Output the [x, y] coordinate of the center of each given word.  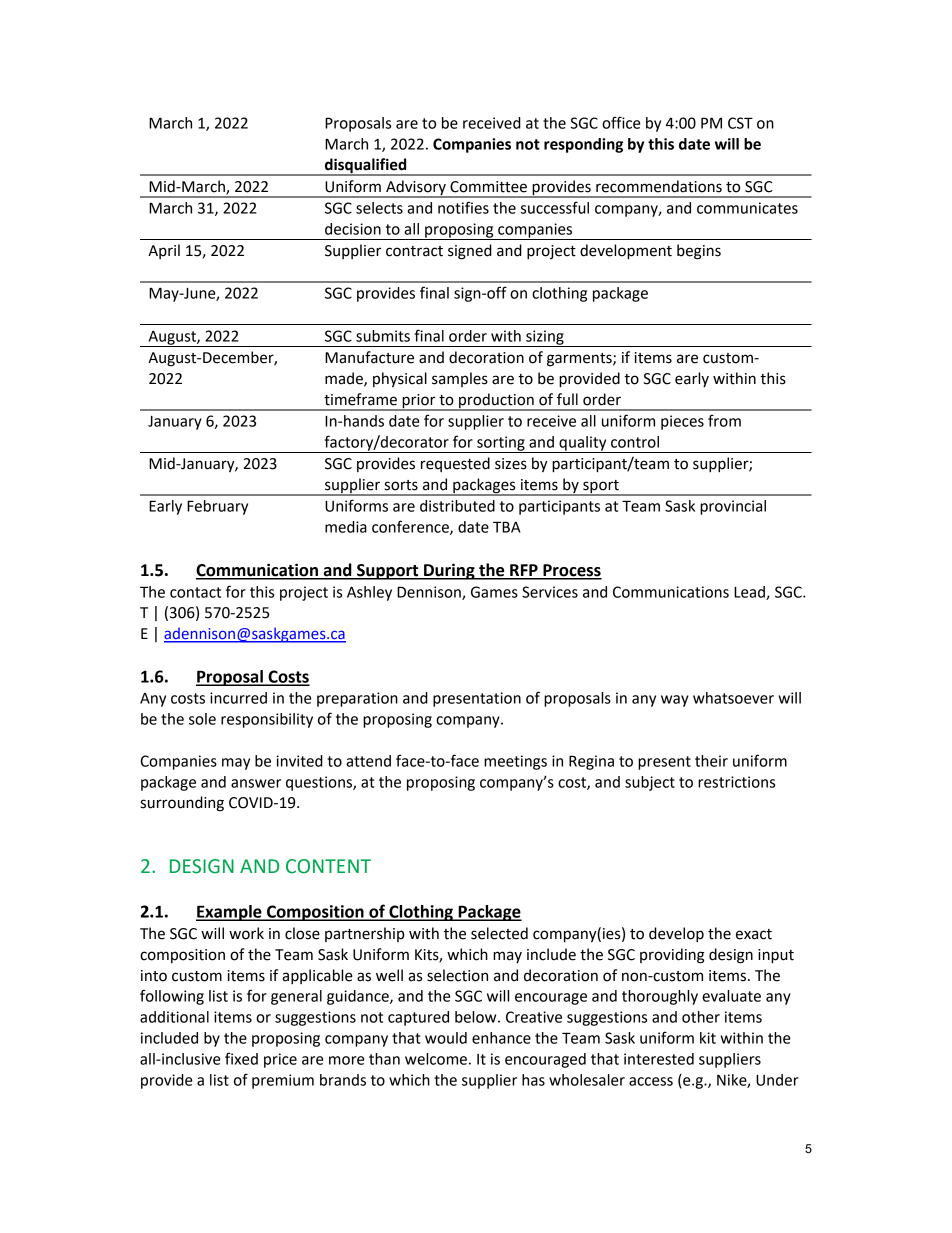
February [217, 507]
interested [659, 1059]
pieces [682, 422]
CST [740, 123]
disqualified [366, 167]
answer [256, 783]
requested [455, 464]
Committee [488, 187]
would [446, 1038]
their [711, 761]
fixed [241, 1058]
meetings [515, 762]
